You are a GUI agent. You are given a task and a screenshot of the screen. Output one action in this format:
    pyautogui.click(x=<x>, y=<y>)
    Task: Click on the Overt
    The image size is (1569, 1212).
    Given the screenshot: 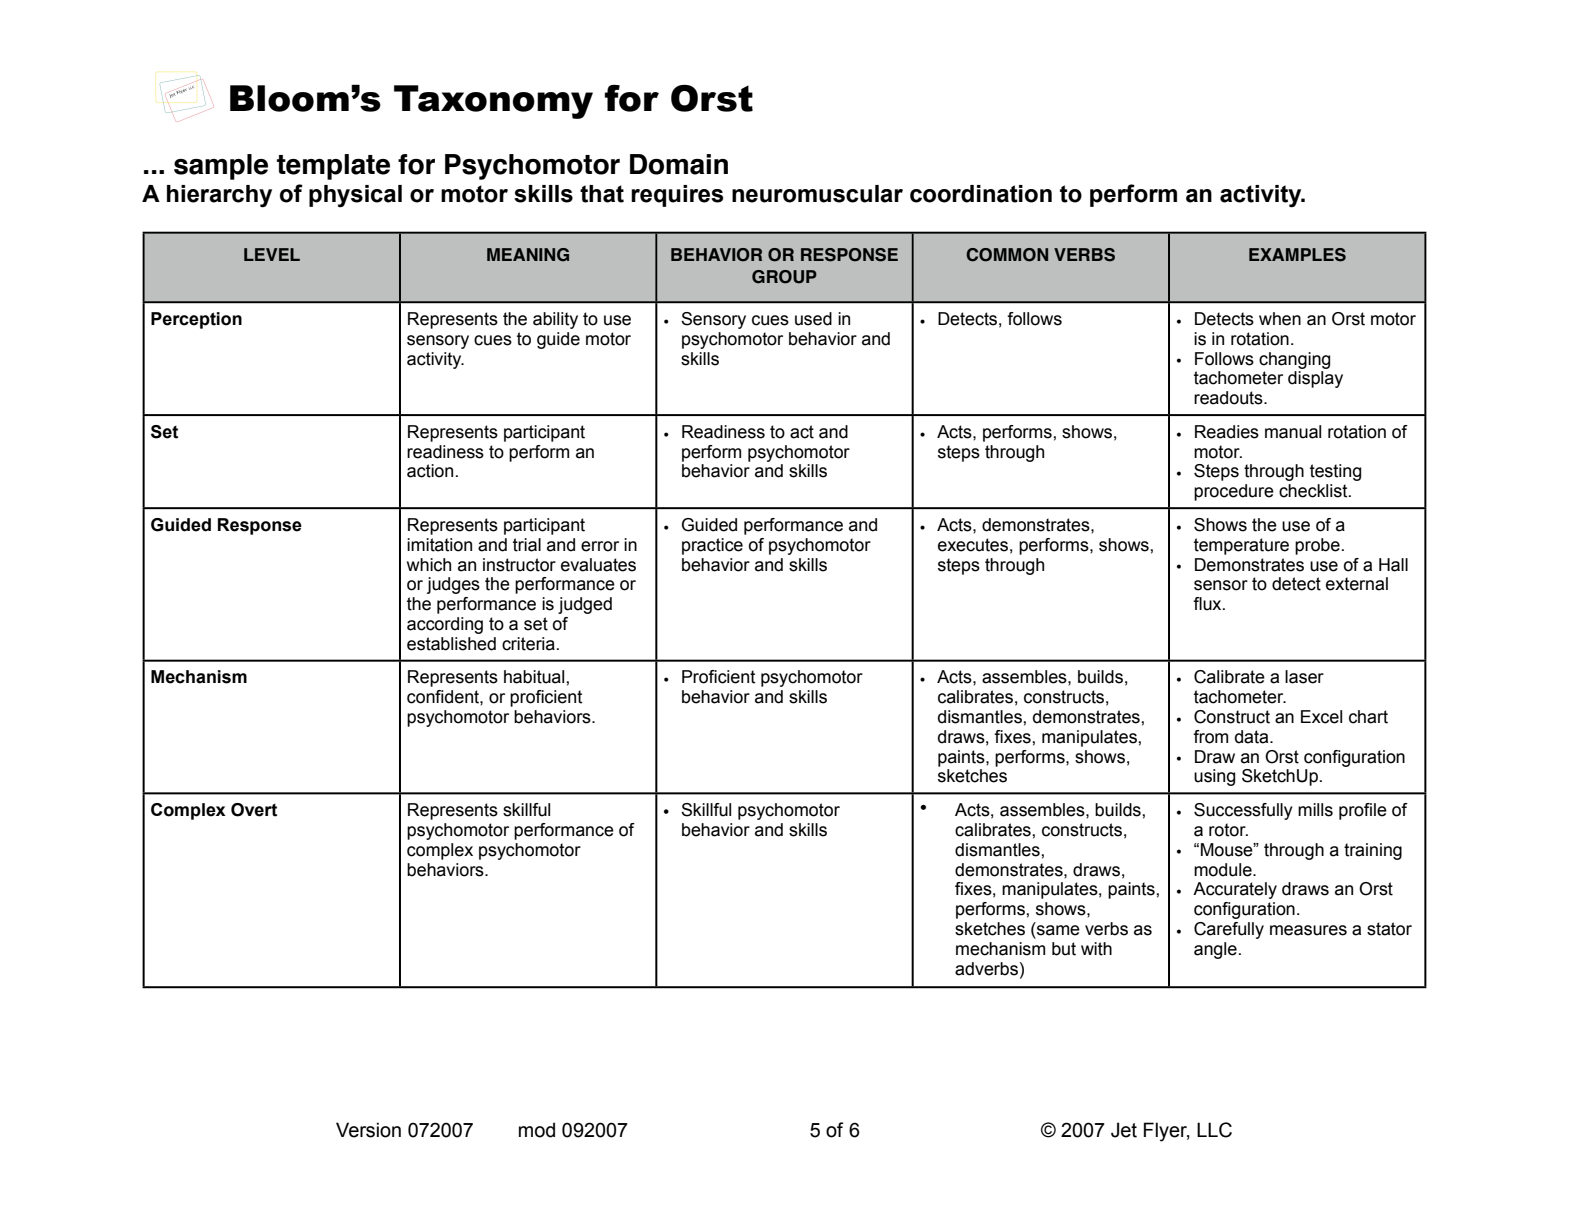 What is the action you would take?
    pyautogui.click(x=254, y=810)
